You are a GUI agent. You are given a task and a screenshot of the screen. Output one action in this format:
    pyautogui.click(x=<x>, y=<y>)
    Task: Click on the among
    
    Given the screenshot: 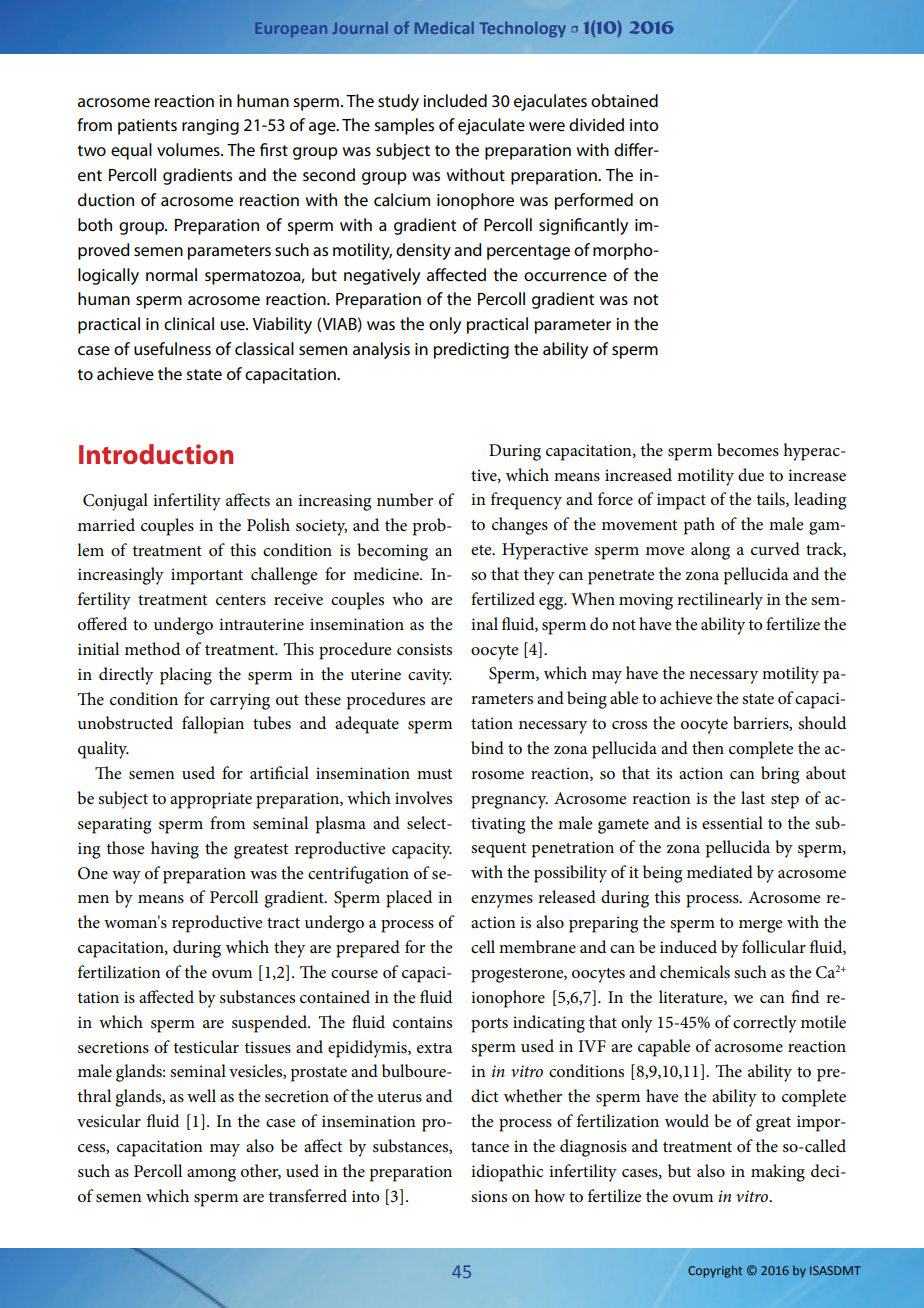 What is the action you would take?
    pyautogui.click(x=211, y=1175)
